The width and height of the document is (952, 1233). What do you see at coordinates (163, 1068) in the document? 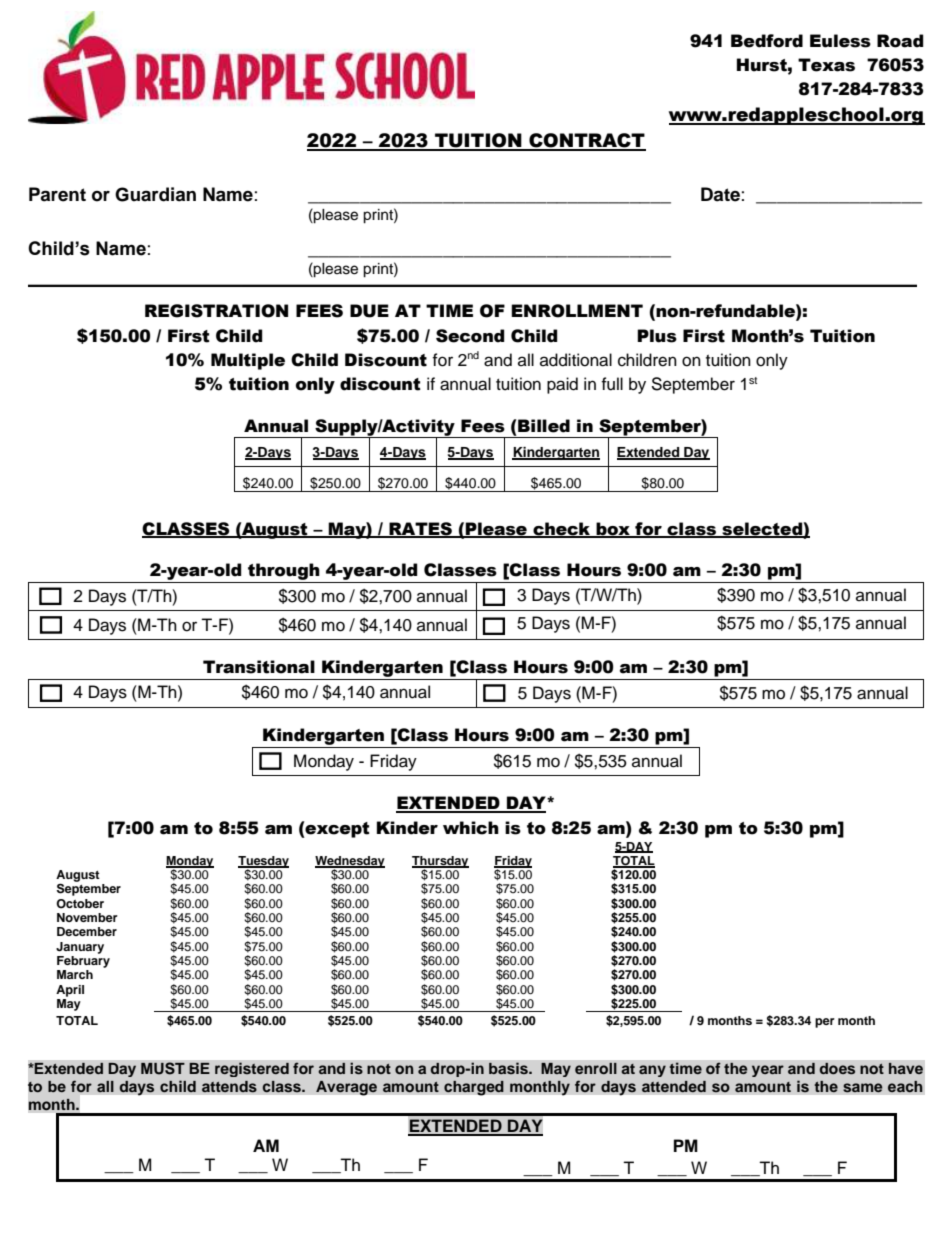
I see `MUST` at bounding box center [163, 1068].
